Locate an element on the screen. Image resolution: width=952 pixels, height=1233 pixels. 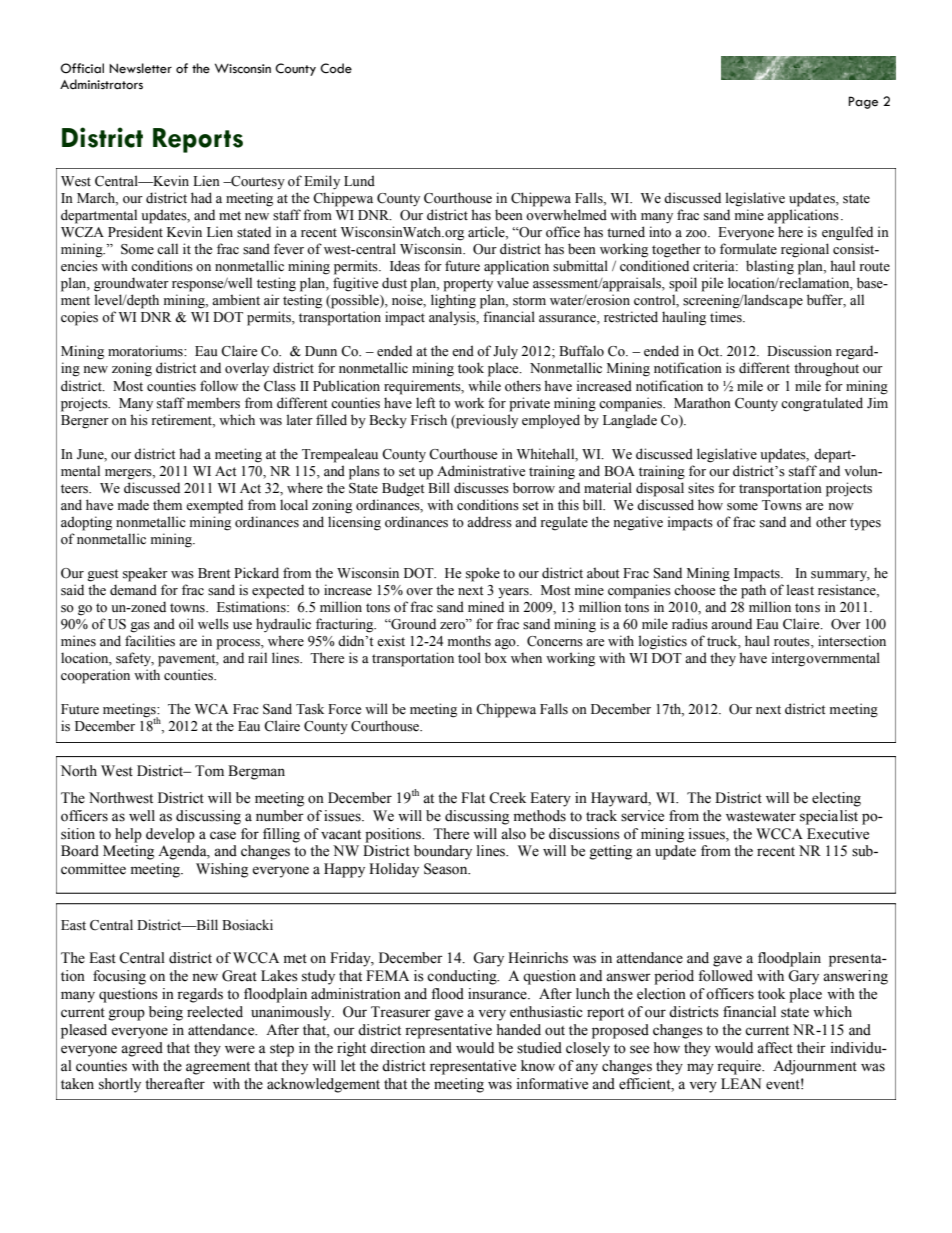
speaker is located at coordinates (145, 574).
